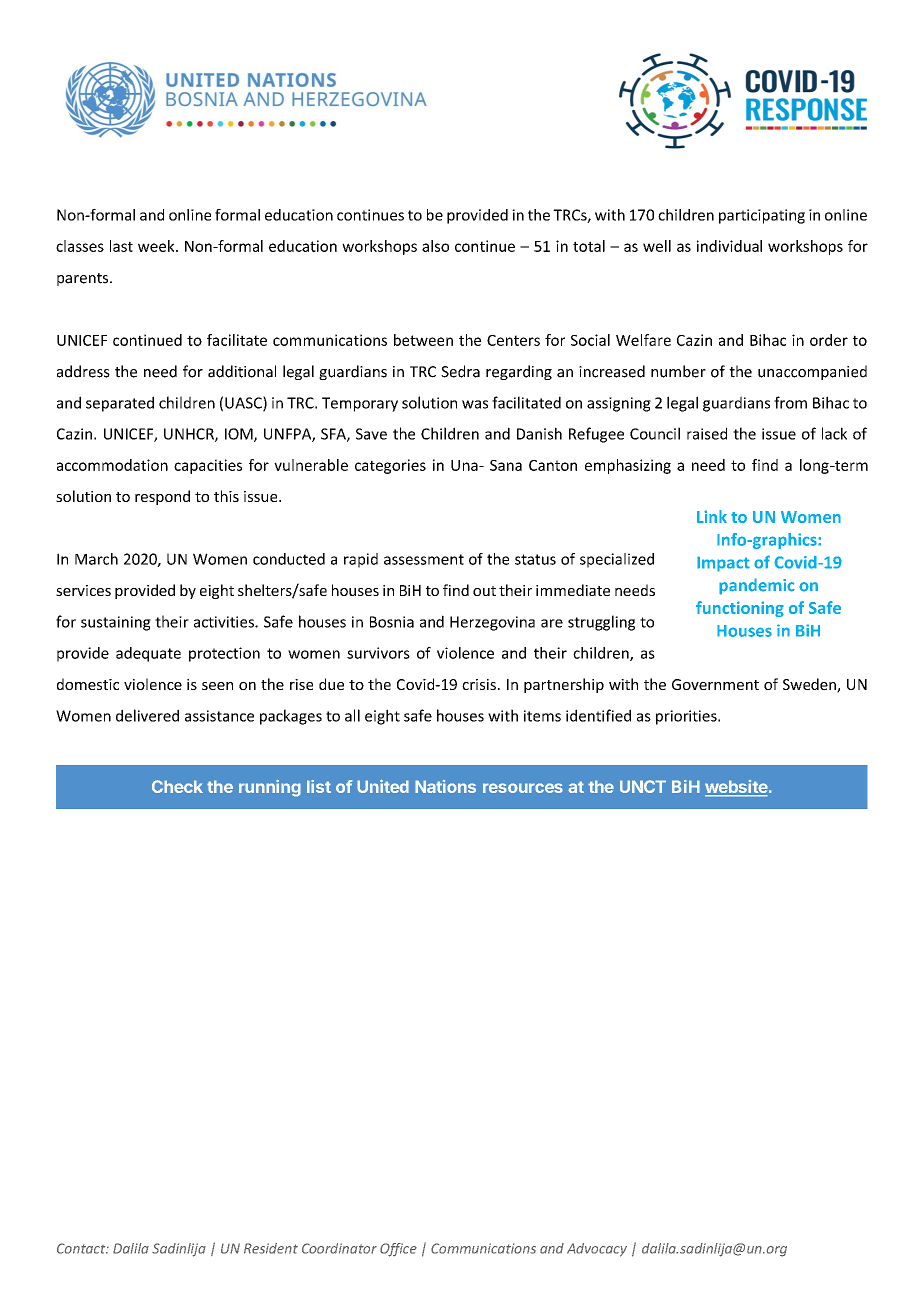  I want to click on Nations, so click(445, 786).
